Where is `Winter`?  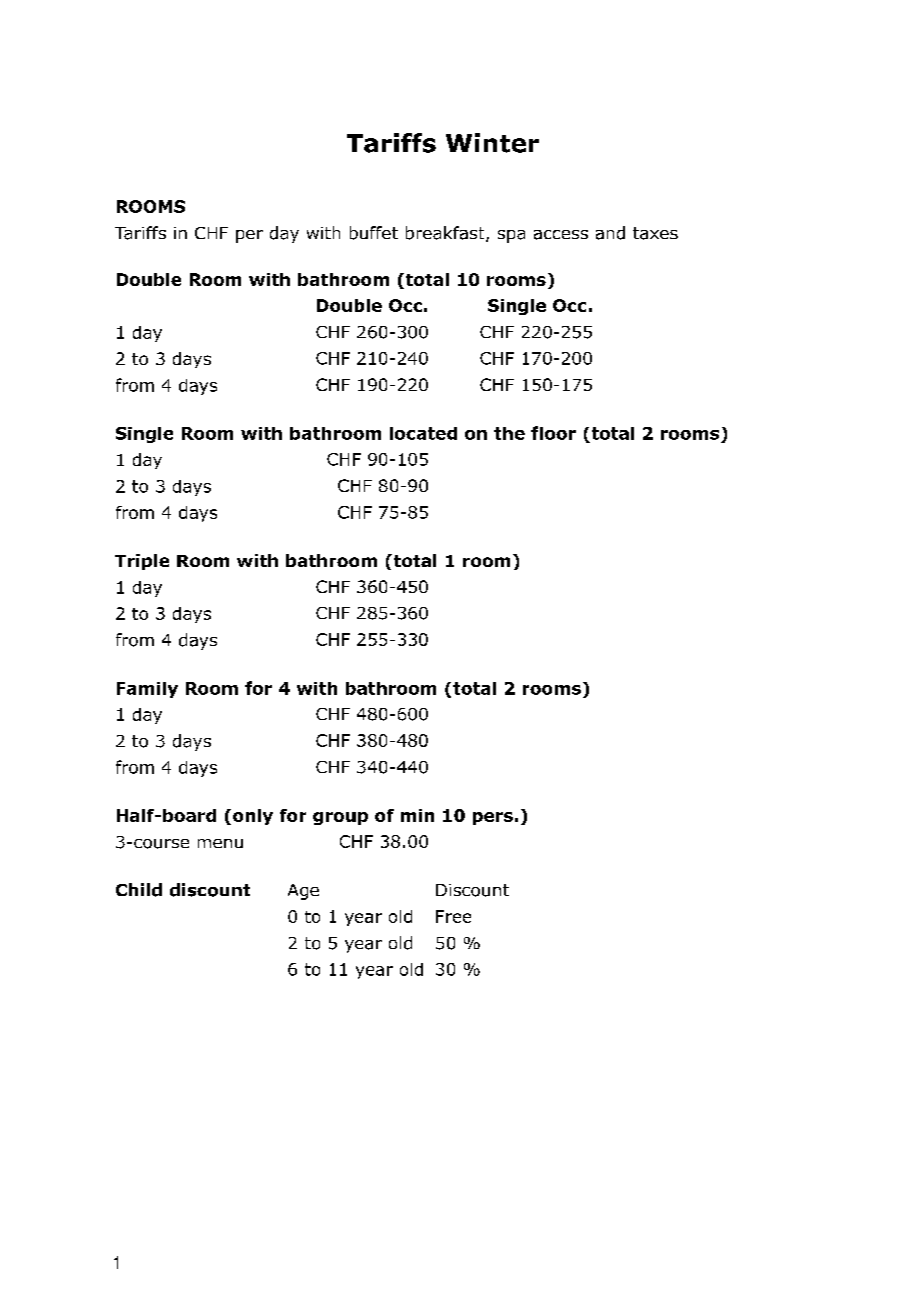 Winter is located at coordinates (492, 143).
